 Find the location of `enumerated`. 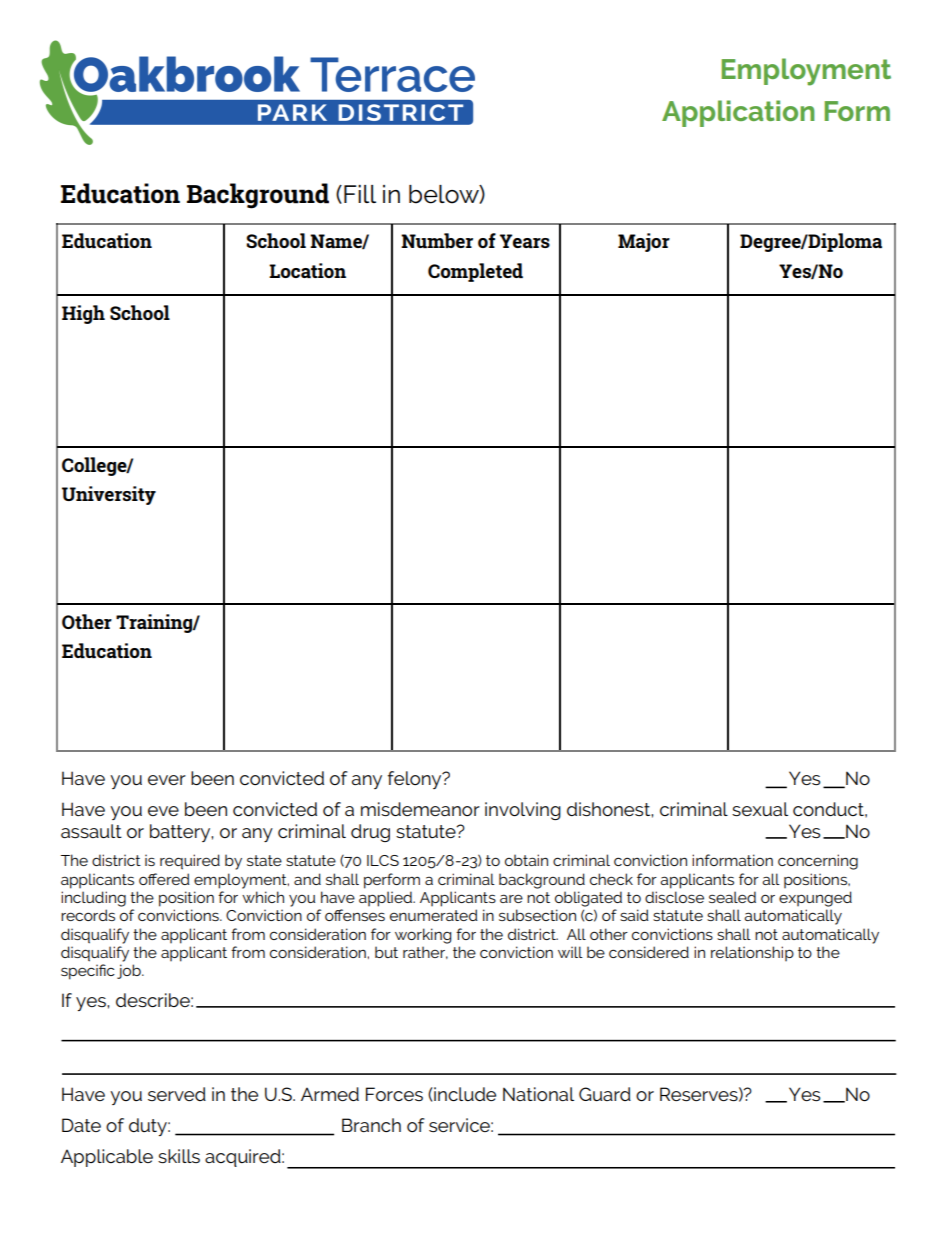

enumerated is located at coordinates (434, 915).
